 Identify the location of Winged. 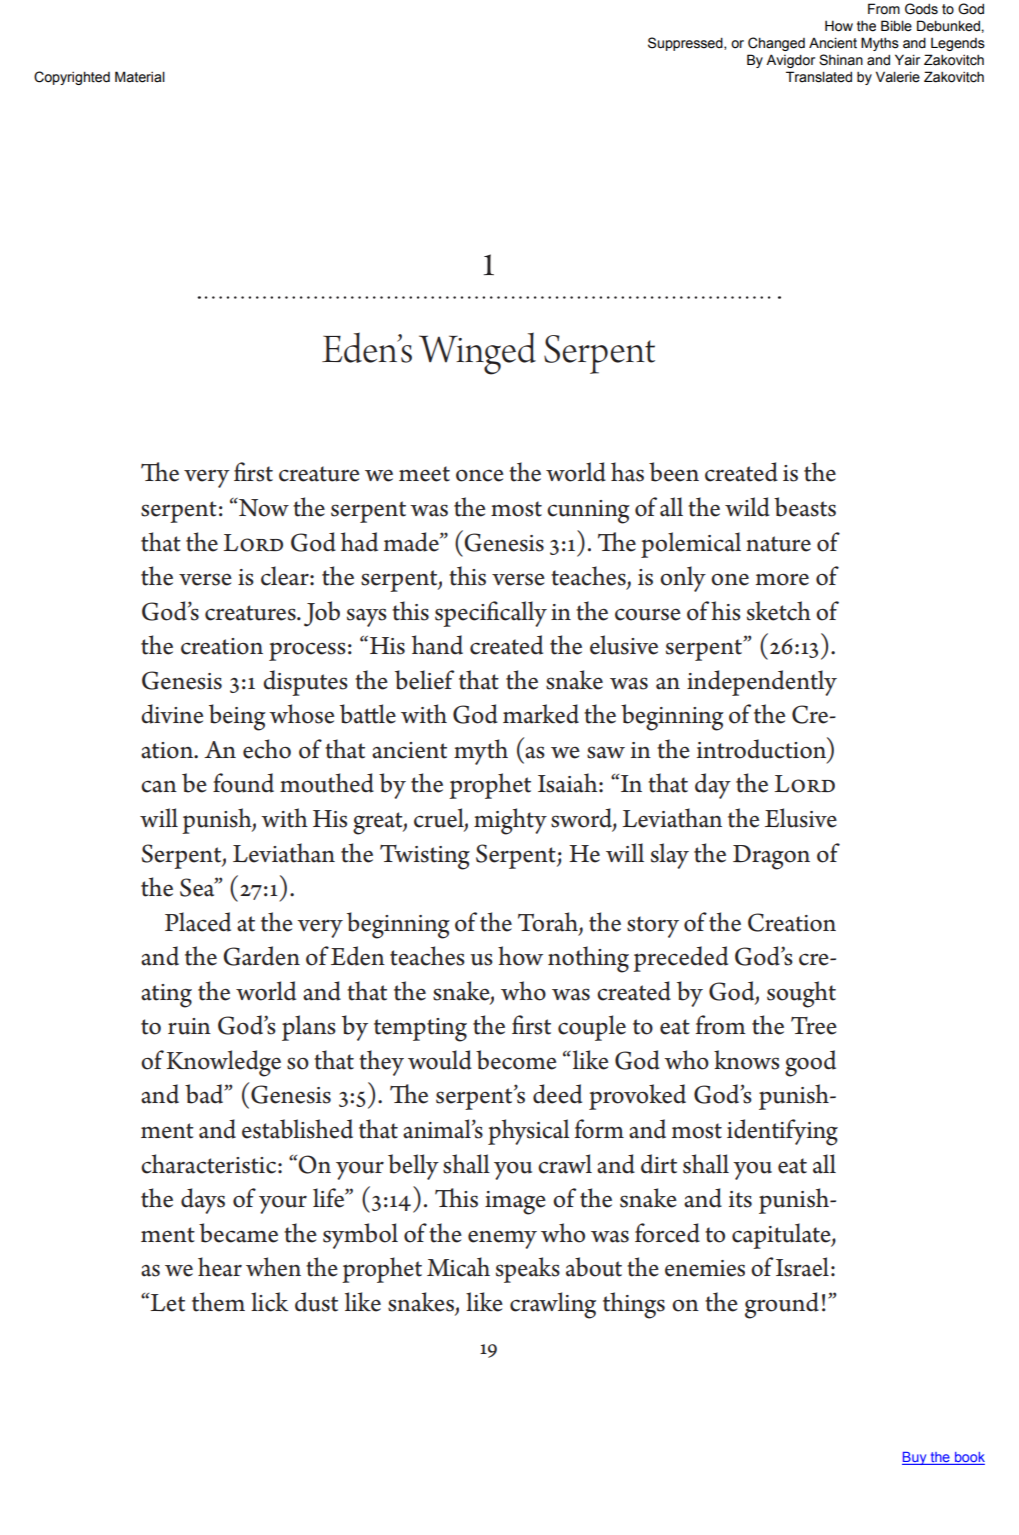
(477, 353).
